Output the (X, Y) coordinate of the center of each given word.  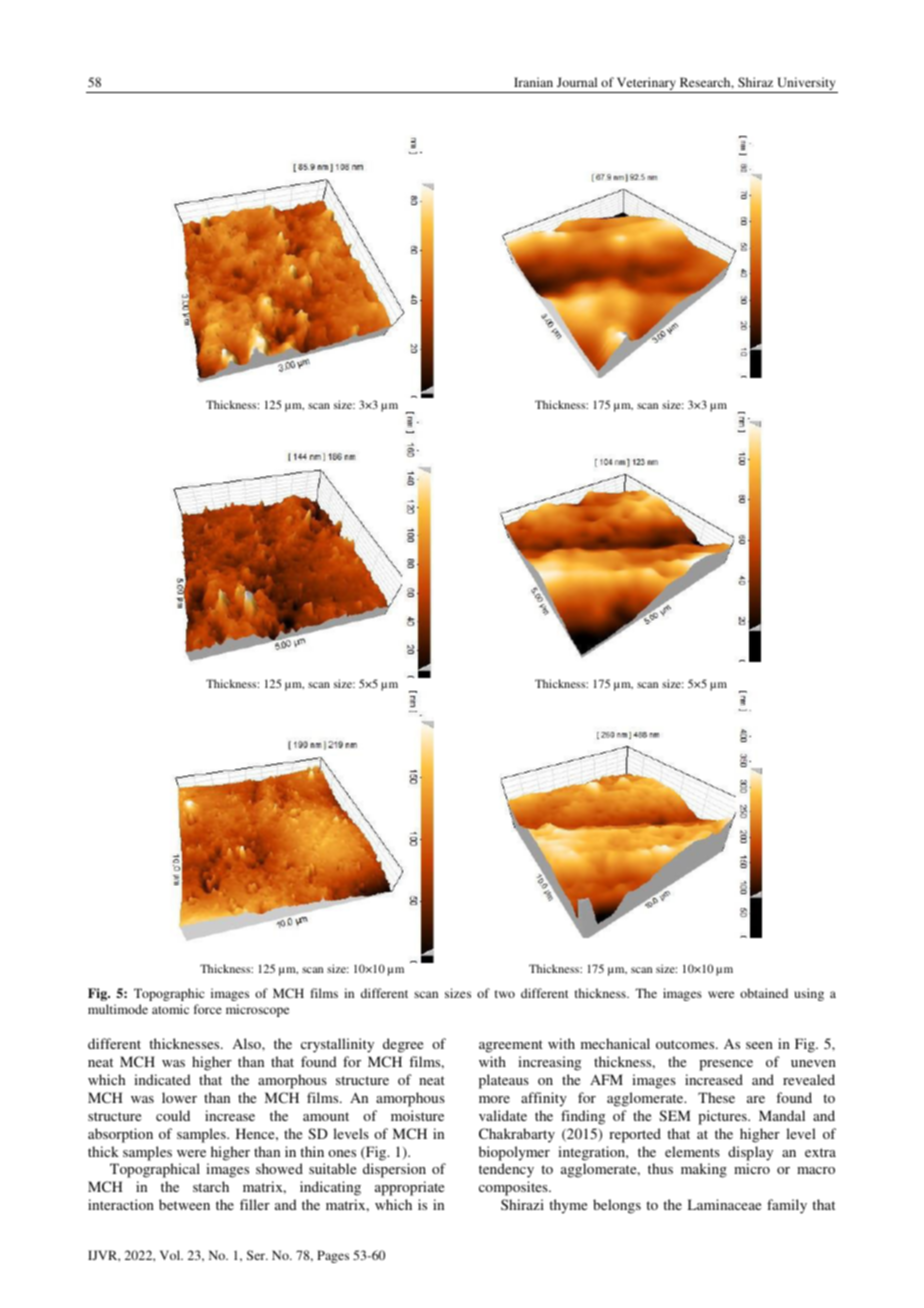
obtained (764, 993)
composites (514, 1188)
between (184, 1204)
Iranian (533, 82)
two (505, 994)
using (809, 994)
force (208, 1009)
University (806, 85)
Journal (577, 82)
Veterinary (646, 85)
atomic (170, 1009)
